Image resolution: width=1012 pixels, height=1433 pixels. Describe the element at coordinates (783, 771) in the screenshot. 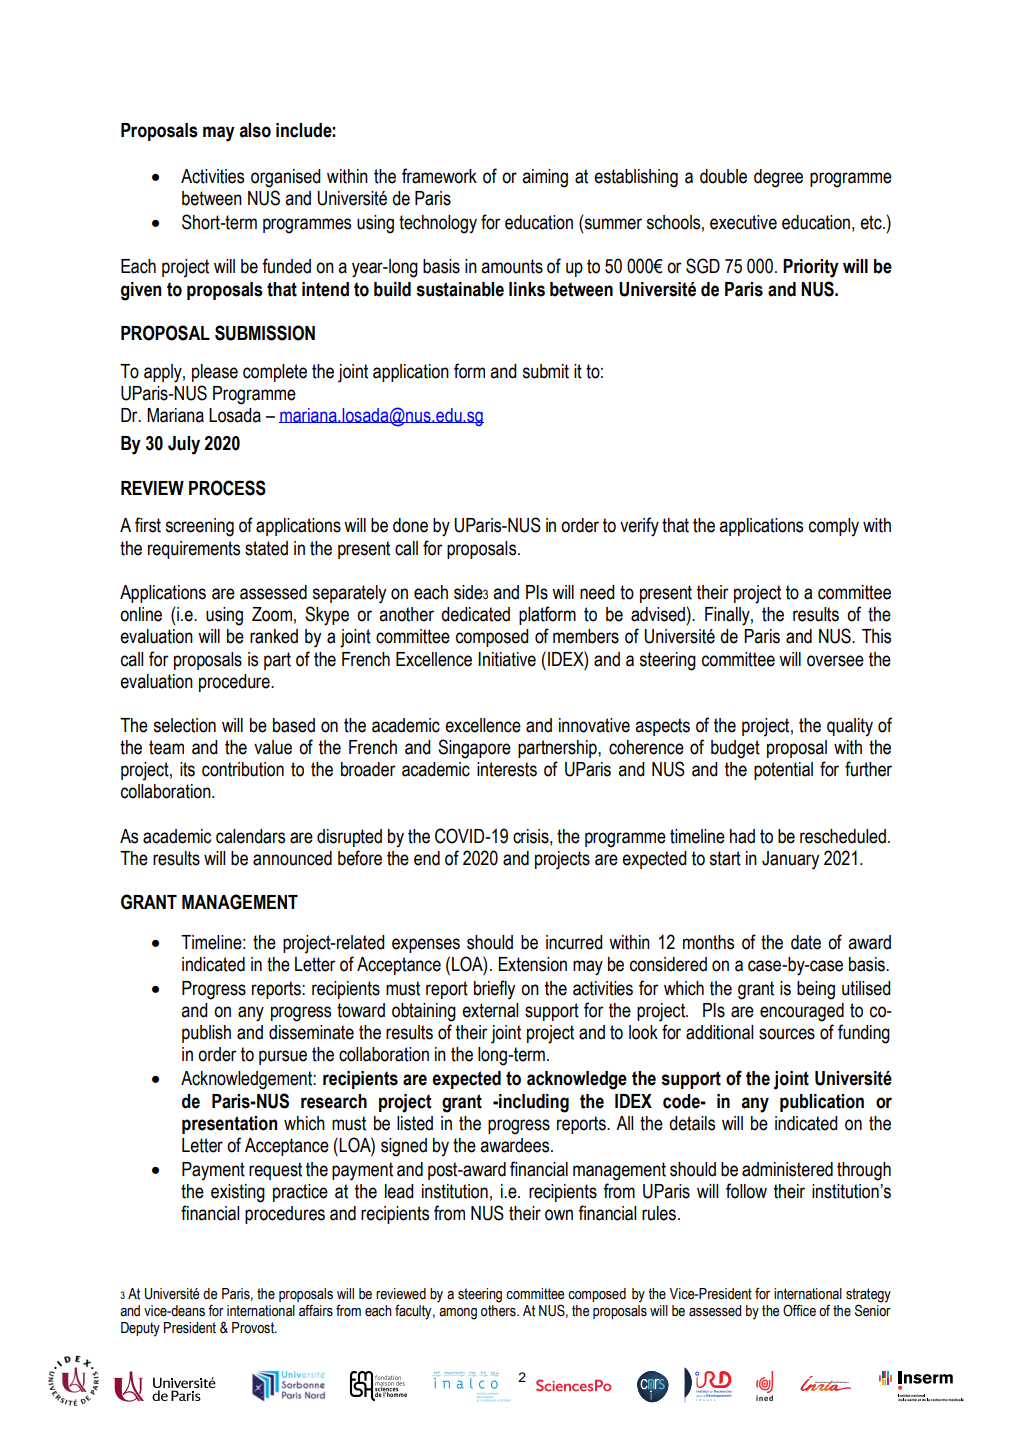

I see `potential` at that location.
